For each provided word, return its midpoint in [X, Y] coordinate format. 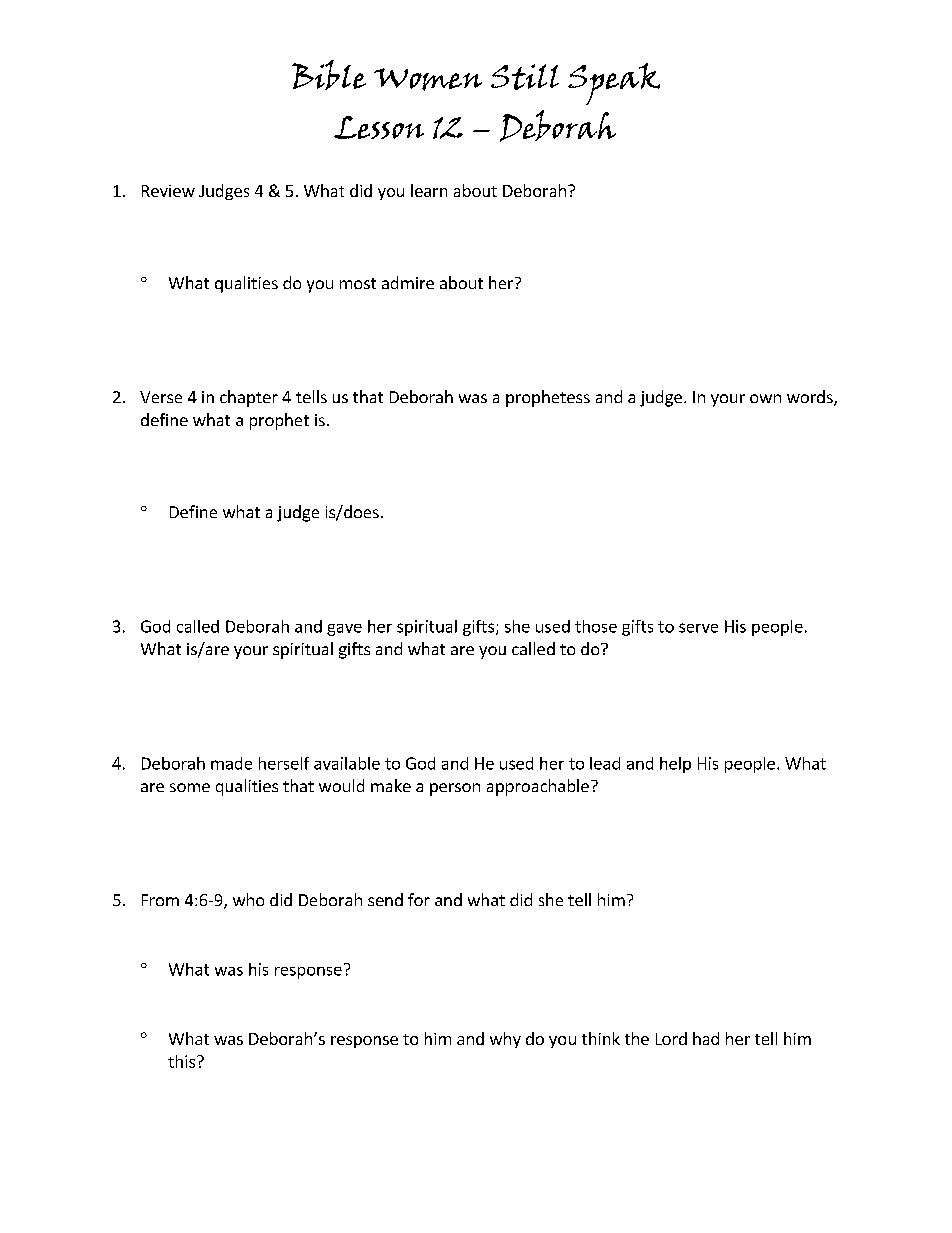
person [455, 789]
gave [344, 630]
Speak [614, 84]
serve [698, 628]
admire [408, 282]
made [231, 763]
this [183, 1061]
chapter [249, 398]
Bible [329, 75]
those [596, 626]
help [675, 765]
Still [525, 77]
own [765, 398]
